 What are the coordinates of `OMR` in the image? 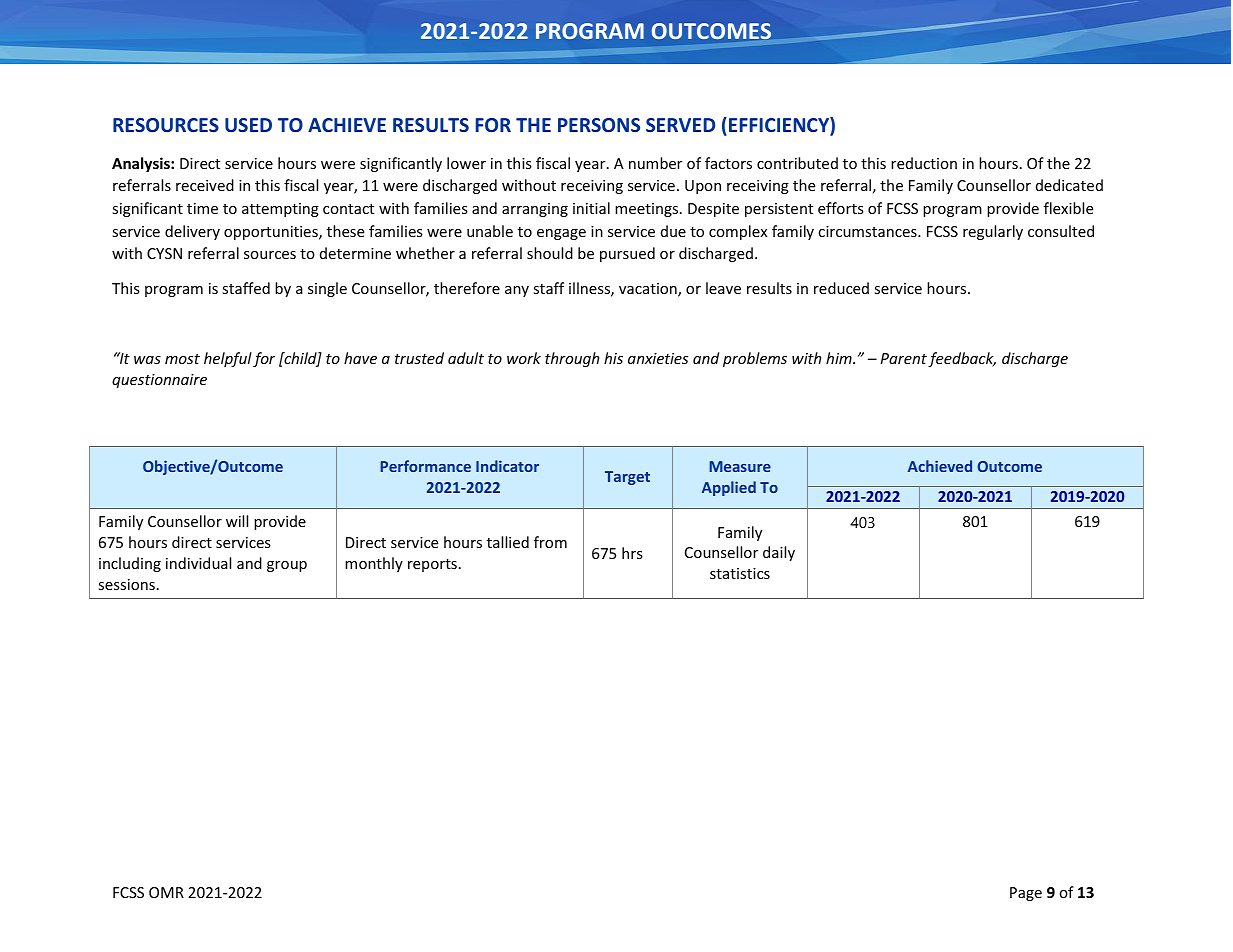 It's located at (166, 892).
